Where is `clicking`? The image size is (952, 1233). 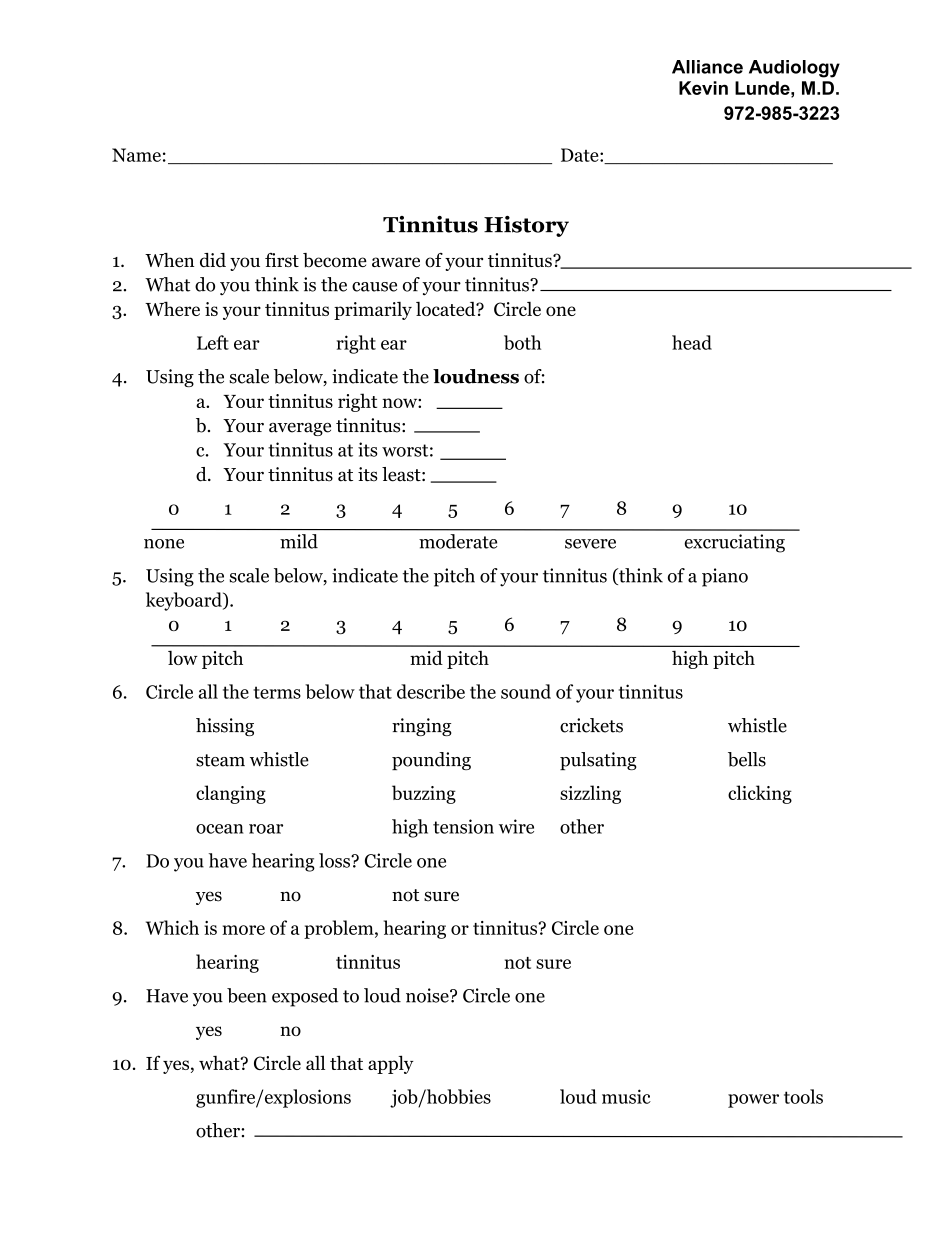 clicking is located at coordinates (760, 794).
